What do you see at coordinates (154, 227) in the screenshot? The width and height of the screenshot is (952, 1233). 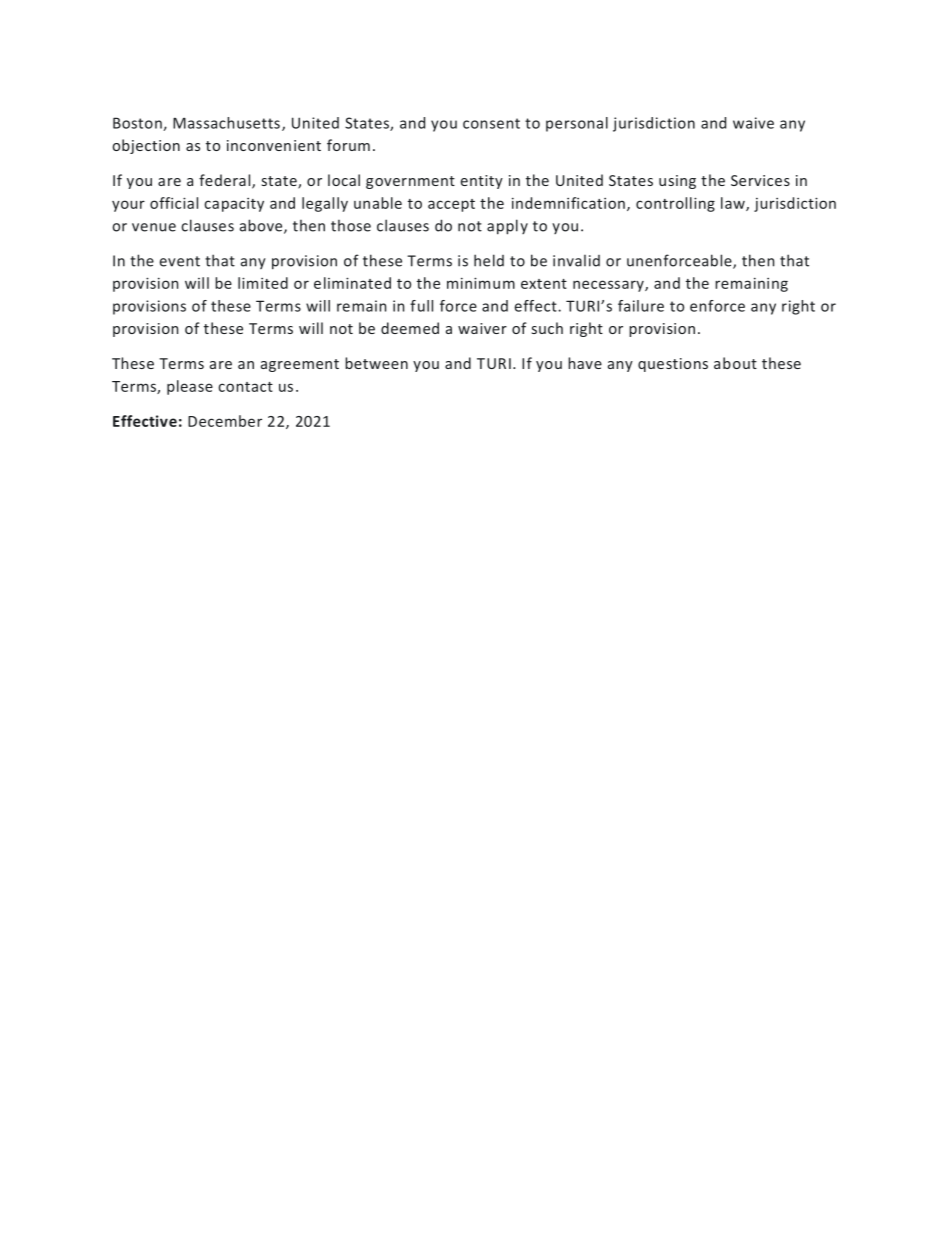 I see `venue` at bounding box center [154, 227].
